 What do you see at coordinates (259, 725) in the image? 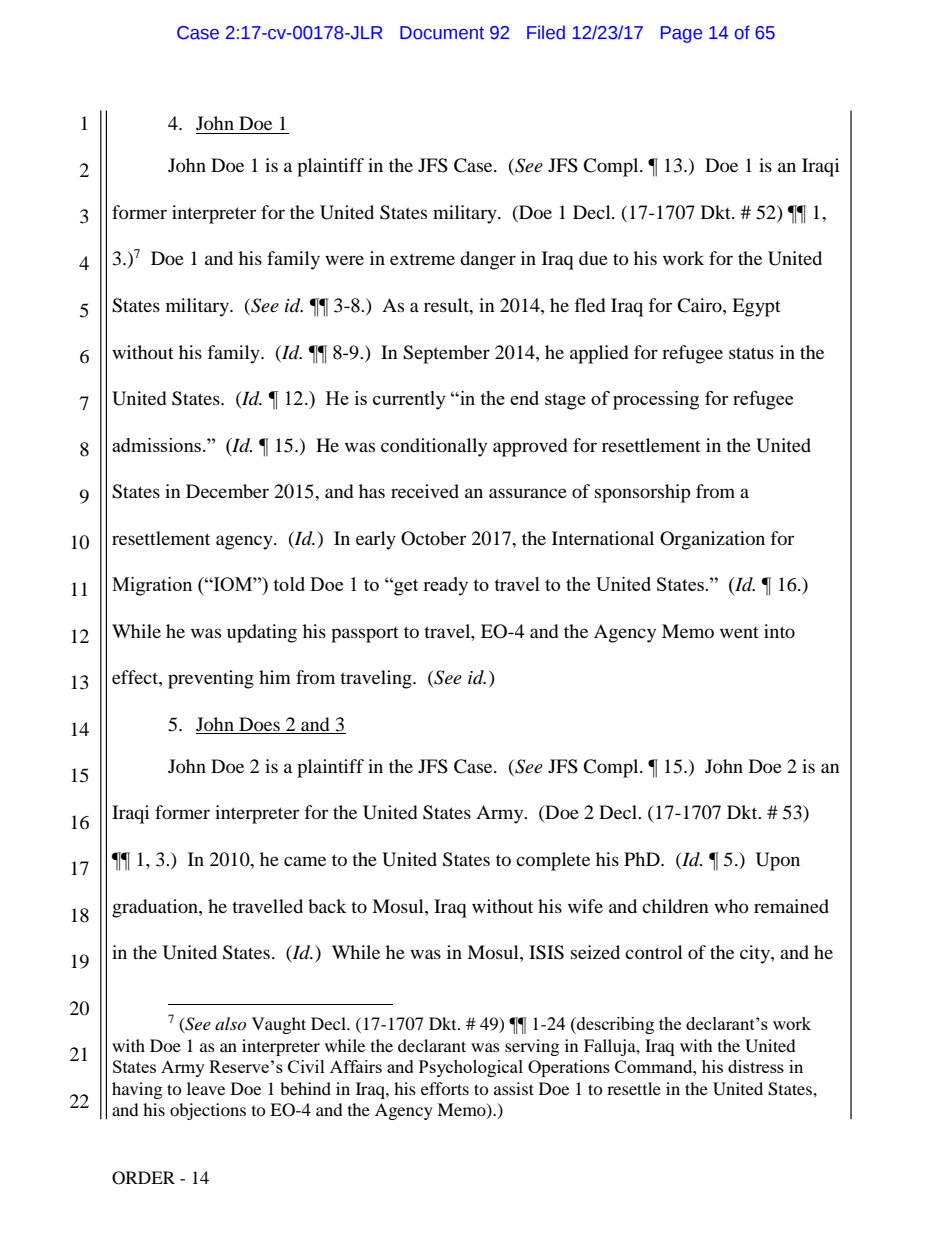
I see `Does` at bounding box center [259, 725].
